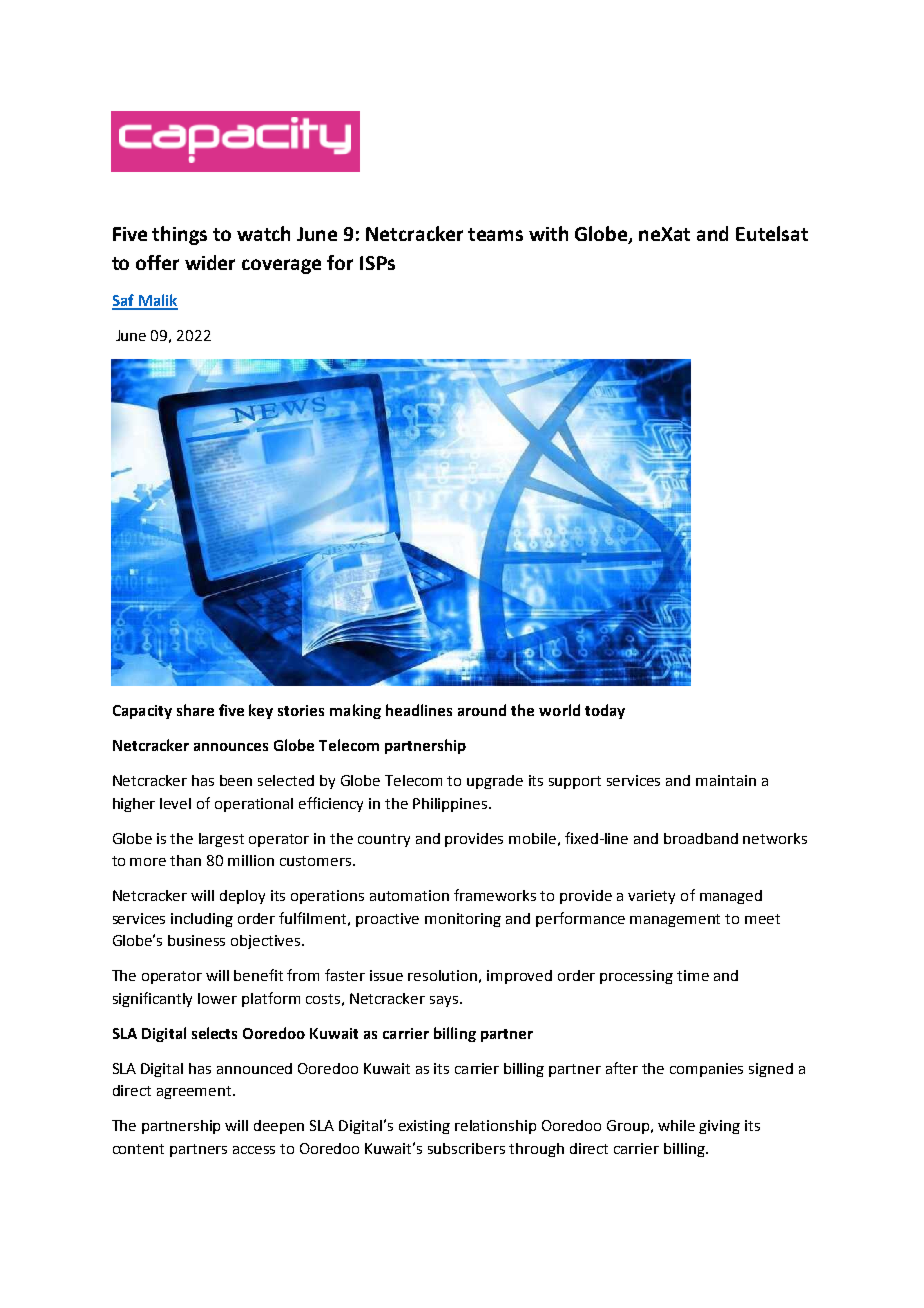  Describe the element at coordinates (701, 838) in the screenshot. I see `broadband` at that location.
